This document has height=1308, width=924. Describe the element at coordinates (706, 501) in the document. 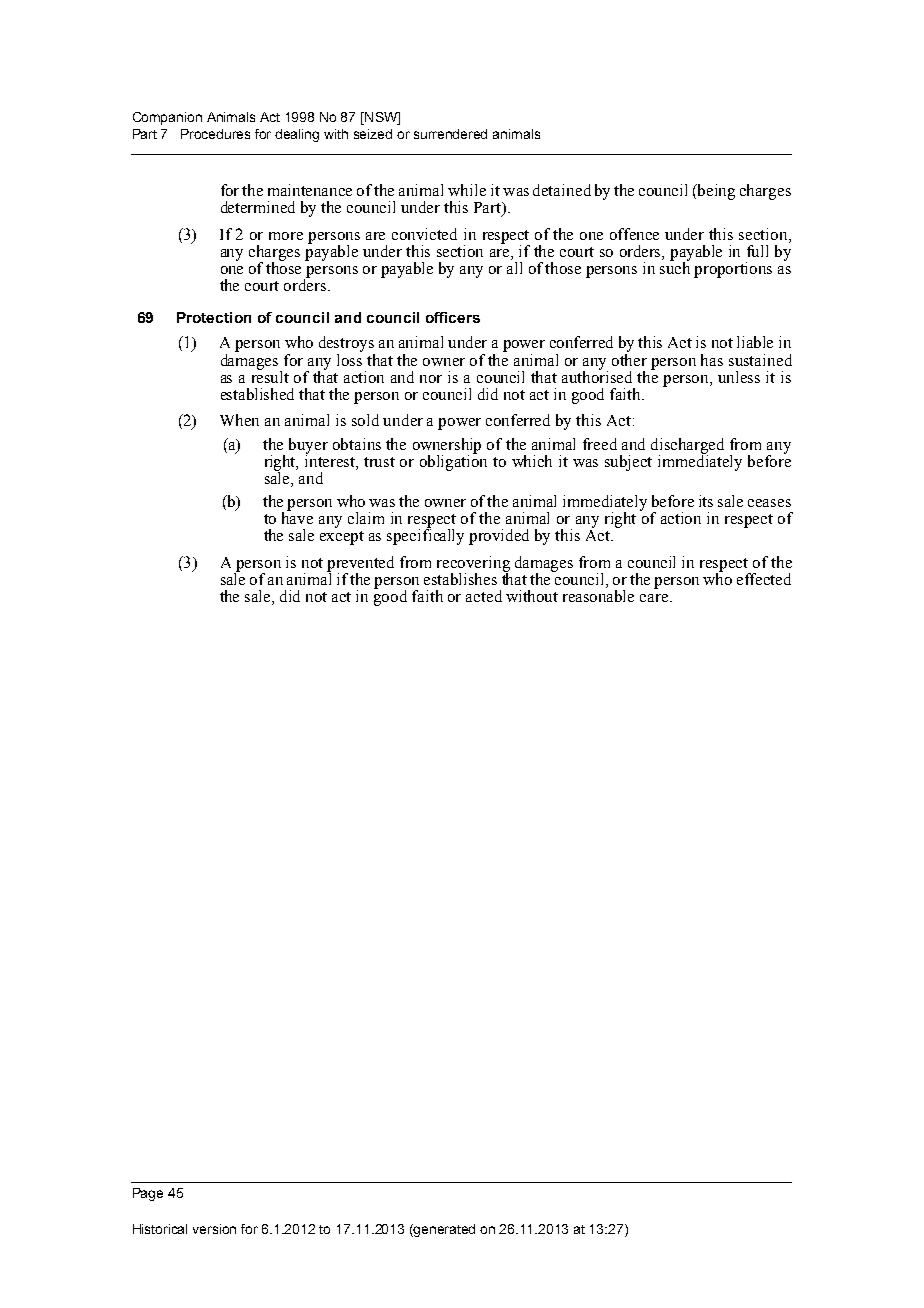

I see `its` at that location.
